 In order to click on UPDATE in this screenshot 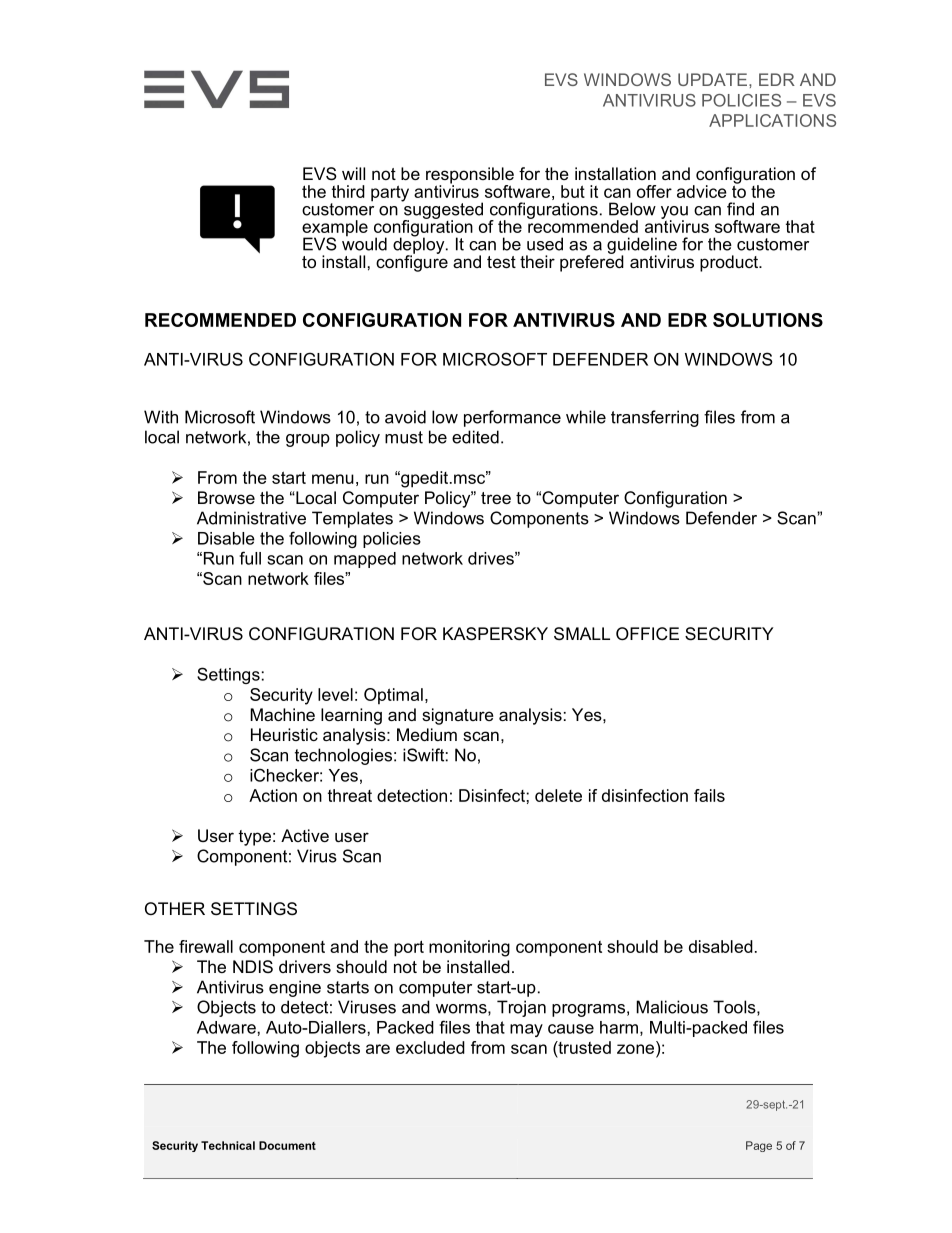, I will do `click(714, 79)`.
